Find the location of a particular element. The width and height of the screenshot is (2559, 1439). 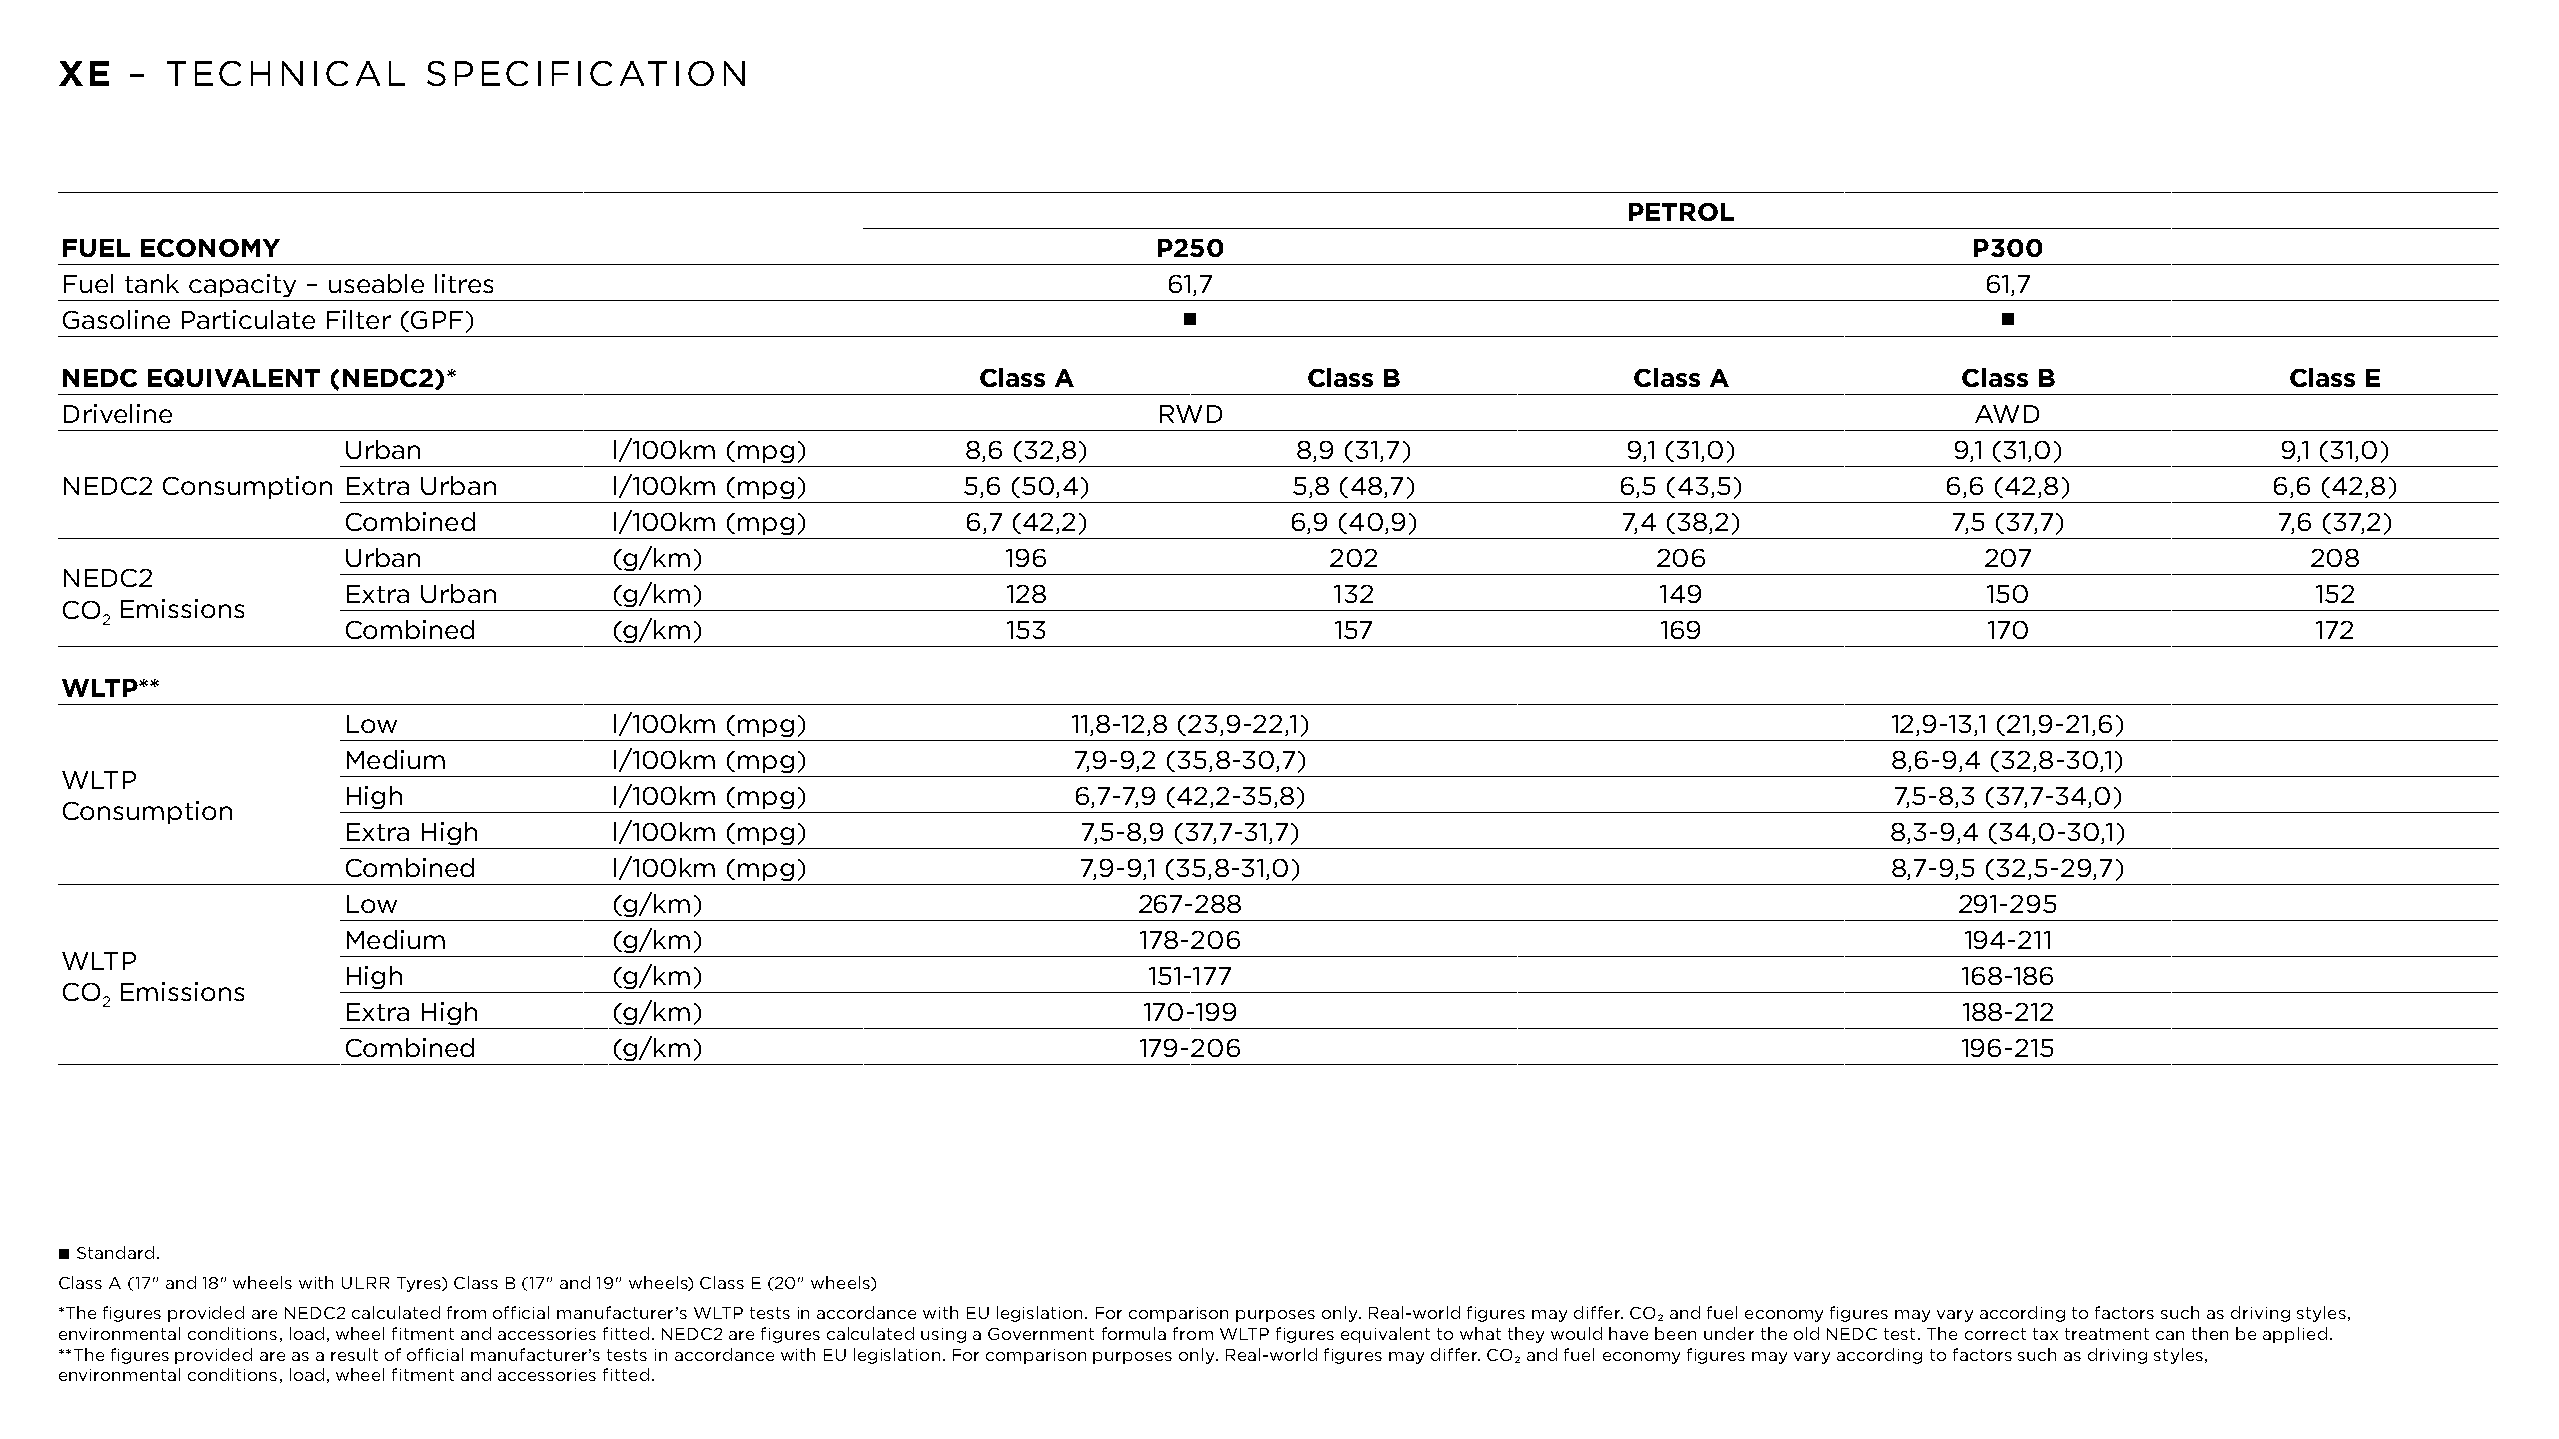

AWD is located at coordinates (2007, 414).
